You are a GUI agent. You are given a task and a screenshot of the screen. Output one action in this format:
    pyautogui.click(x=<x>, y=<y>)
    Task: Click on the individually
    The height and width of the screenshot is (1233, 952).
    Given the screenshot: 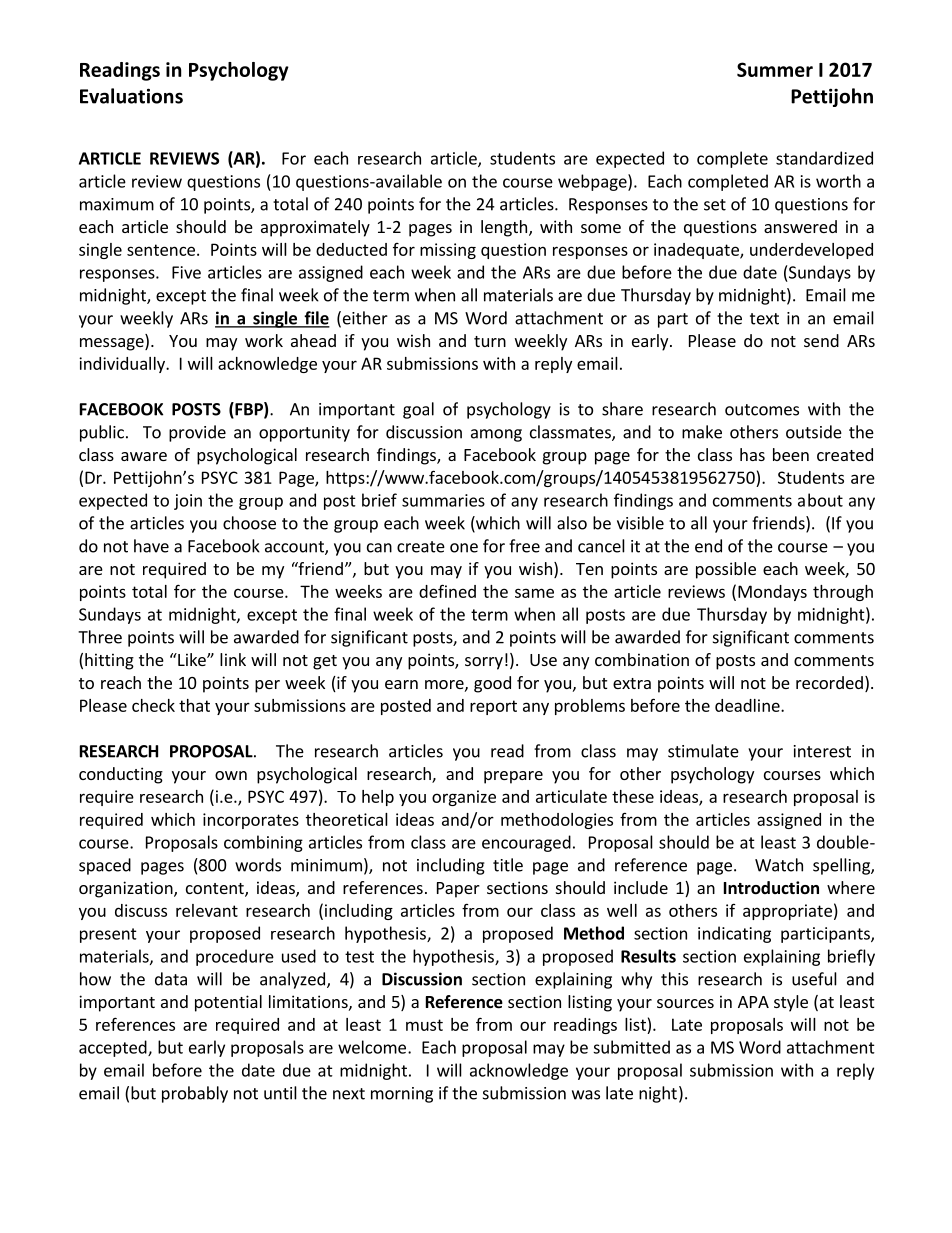 What is the action you would take?
    pyautogui.click(x=123, y=365)
